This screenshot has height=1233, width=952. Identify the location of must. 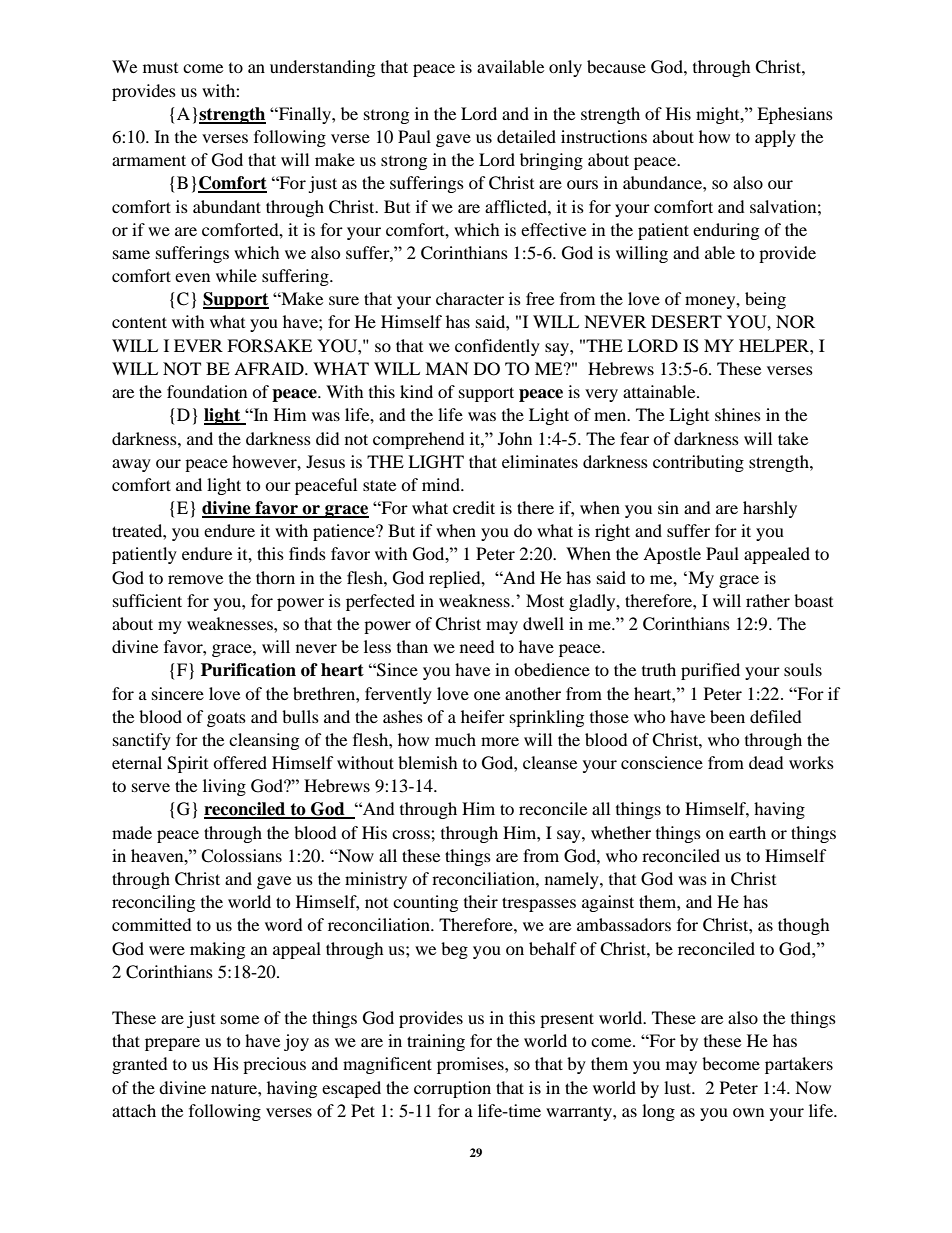
(160, 68).
